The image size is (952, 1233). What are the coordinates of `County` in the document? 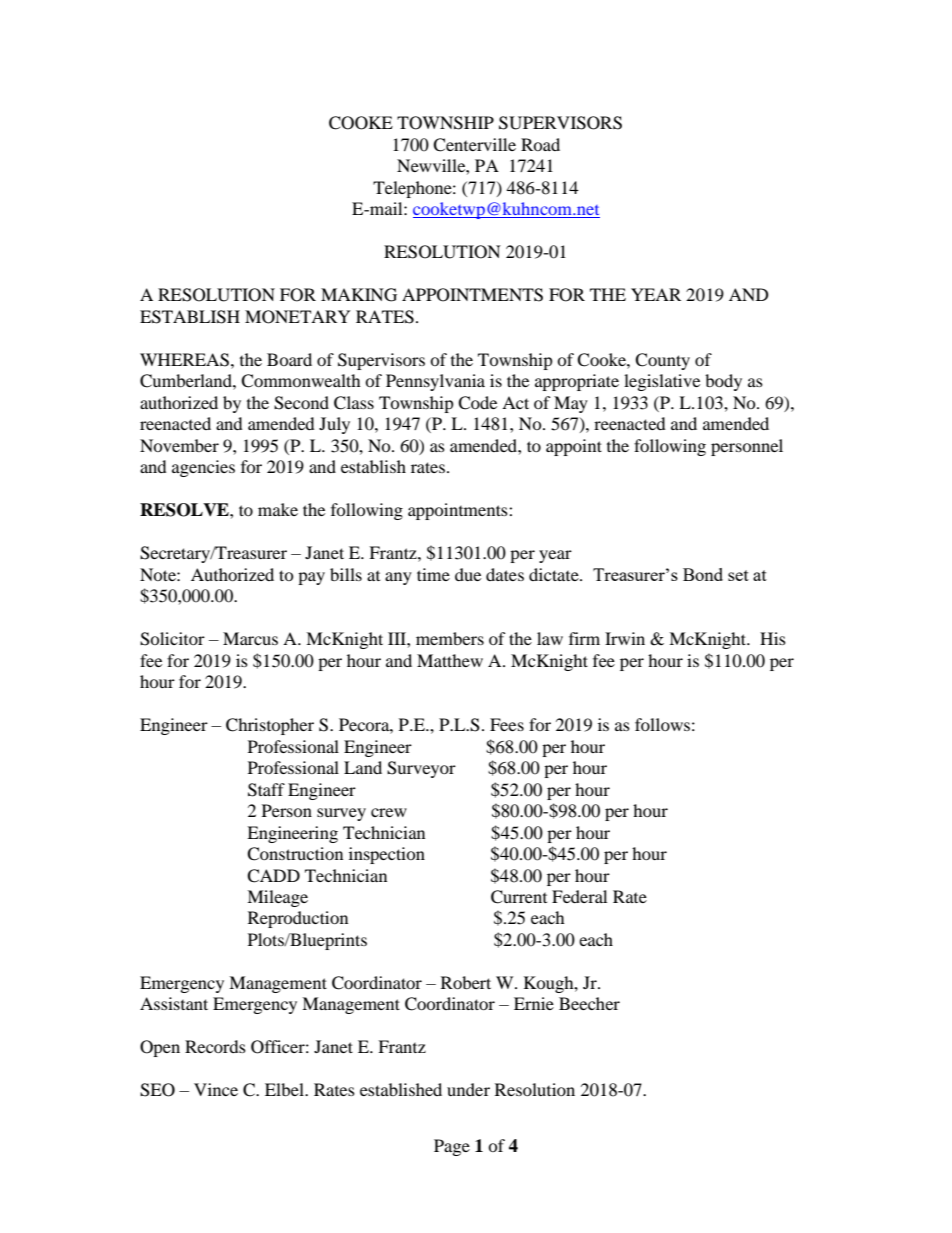 It's located at (662, 361).
